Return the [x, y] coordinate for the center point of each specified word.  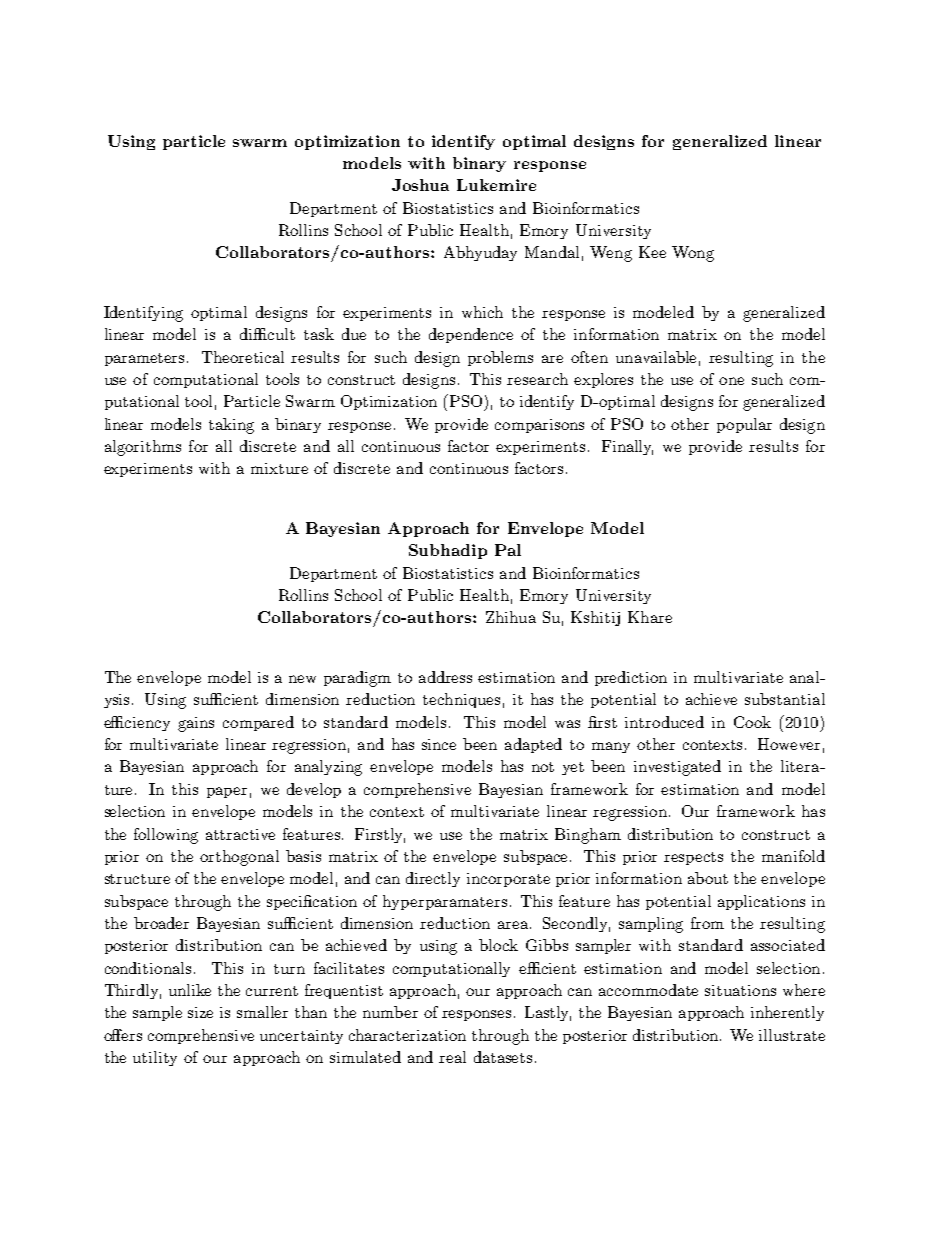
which [482, 312]
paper [227, 792]
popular [744, 425]
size [200, 1012]
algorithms [143, 448]
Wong [693, 254]
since [439, 744]
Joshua [420, 185]
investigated [677, 768]
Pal [508, 550]
